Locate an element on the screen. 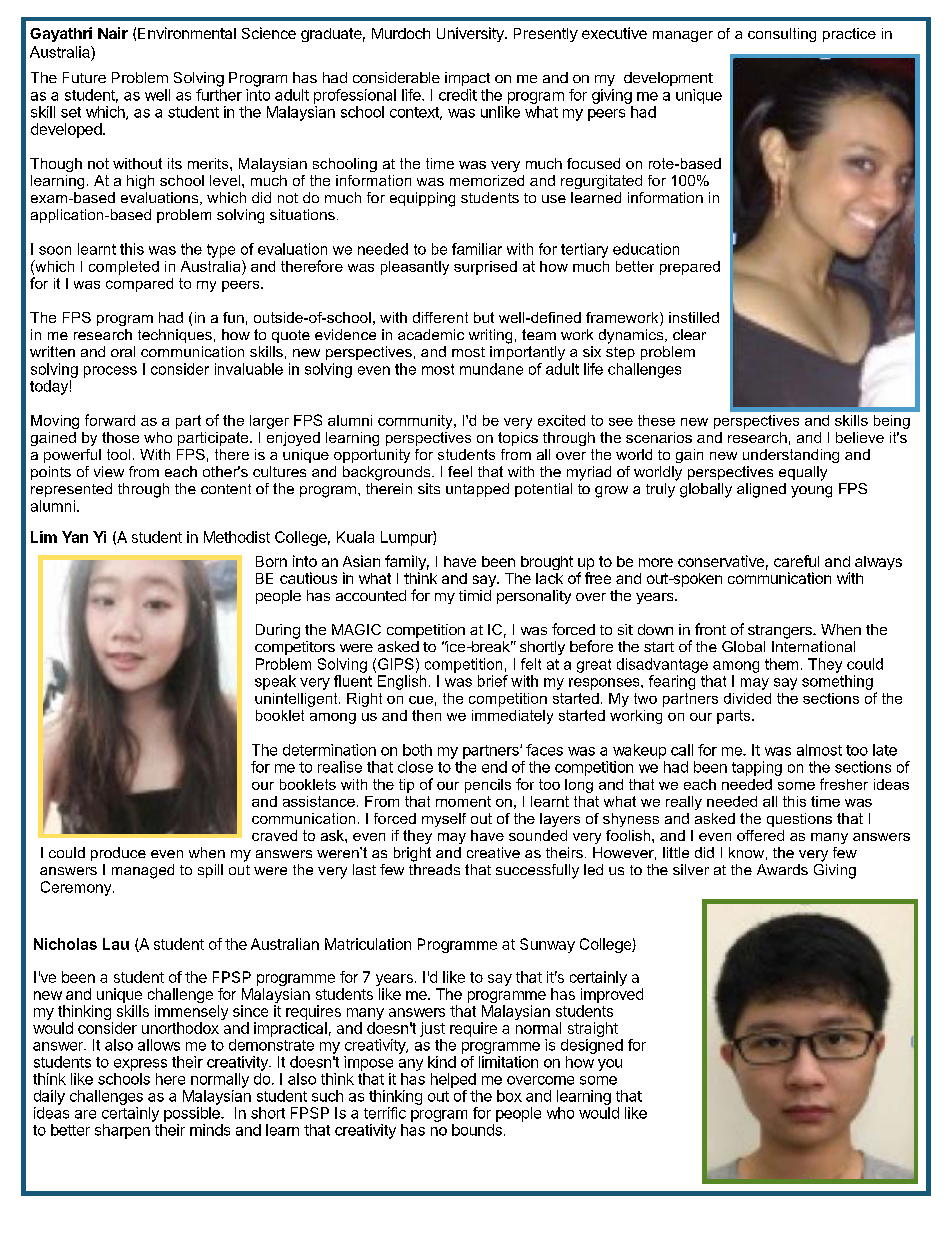  possible is located at coordinates (193, 1114).
